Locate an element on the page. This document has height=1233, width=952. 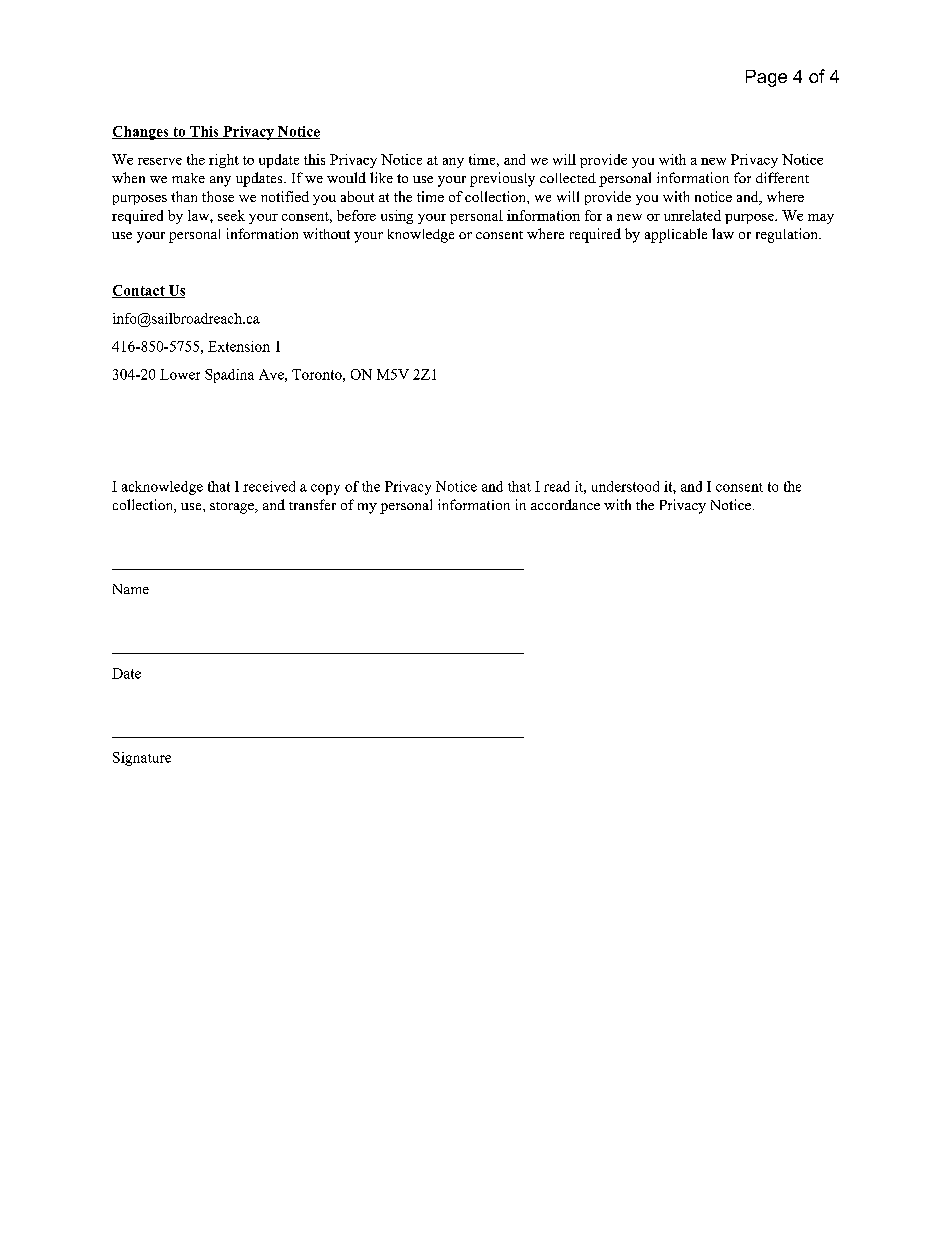
previously is located at coordinates (502, 179).
